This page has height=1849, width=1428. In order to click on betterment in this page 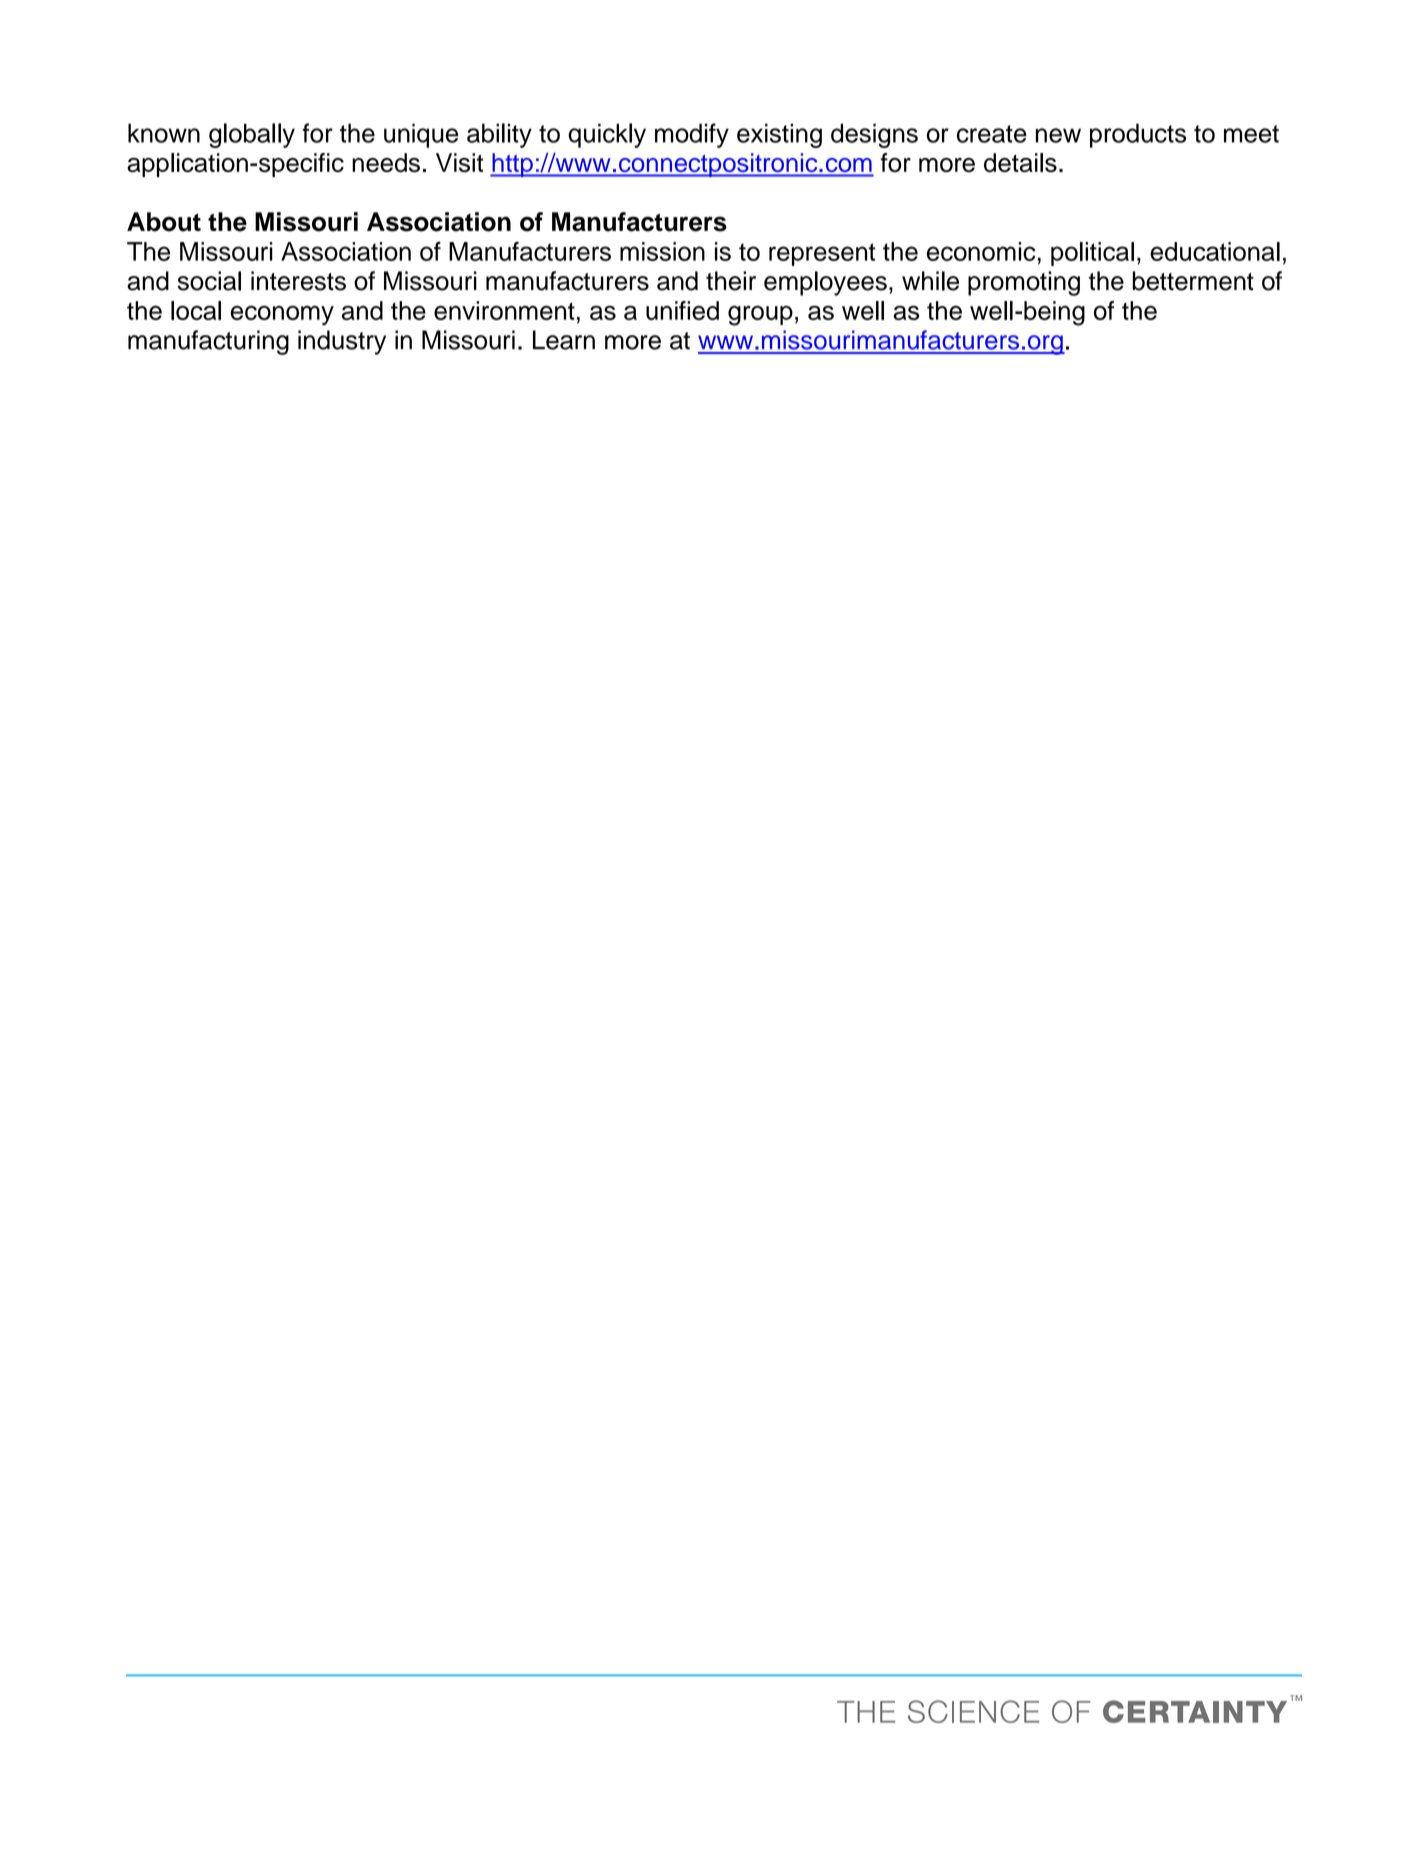, I will do `click(1193, 281)`.
